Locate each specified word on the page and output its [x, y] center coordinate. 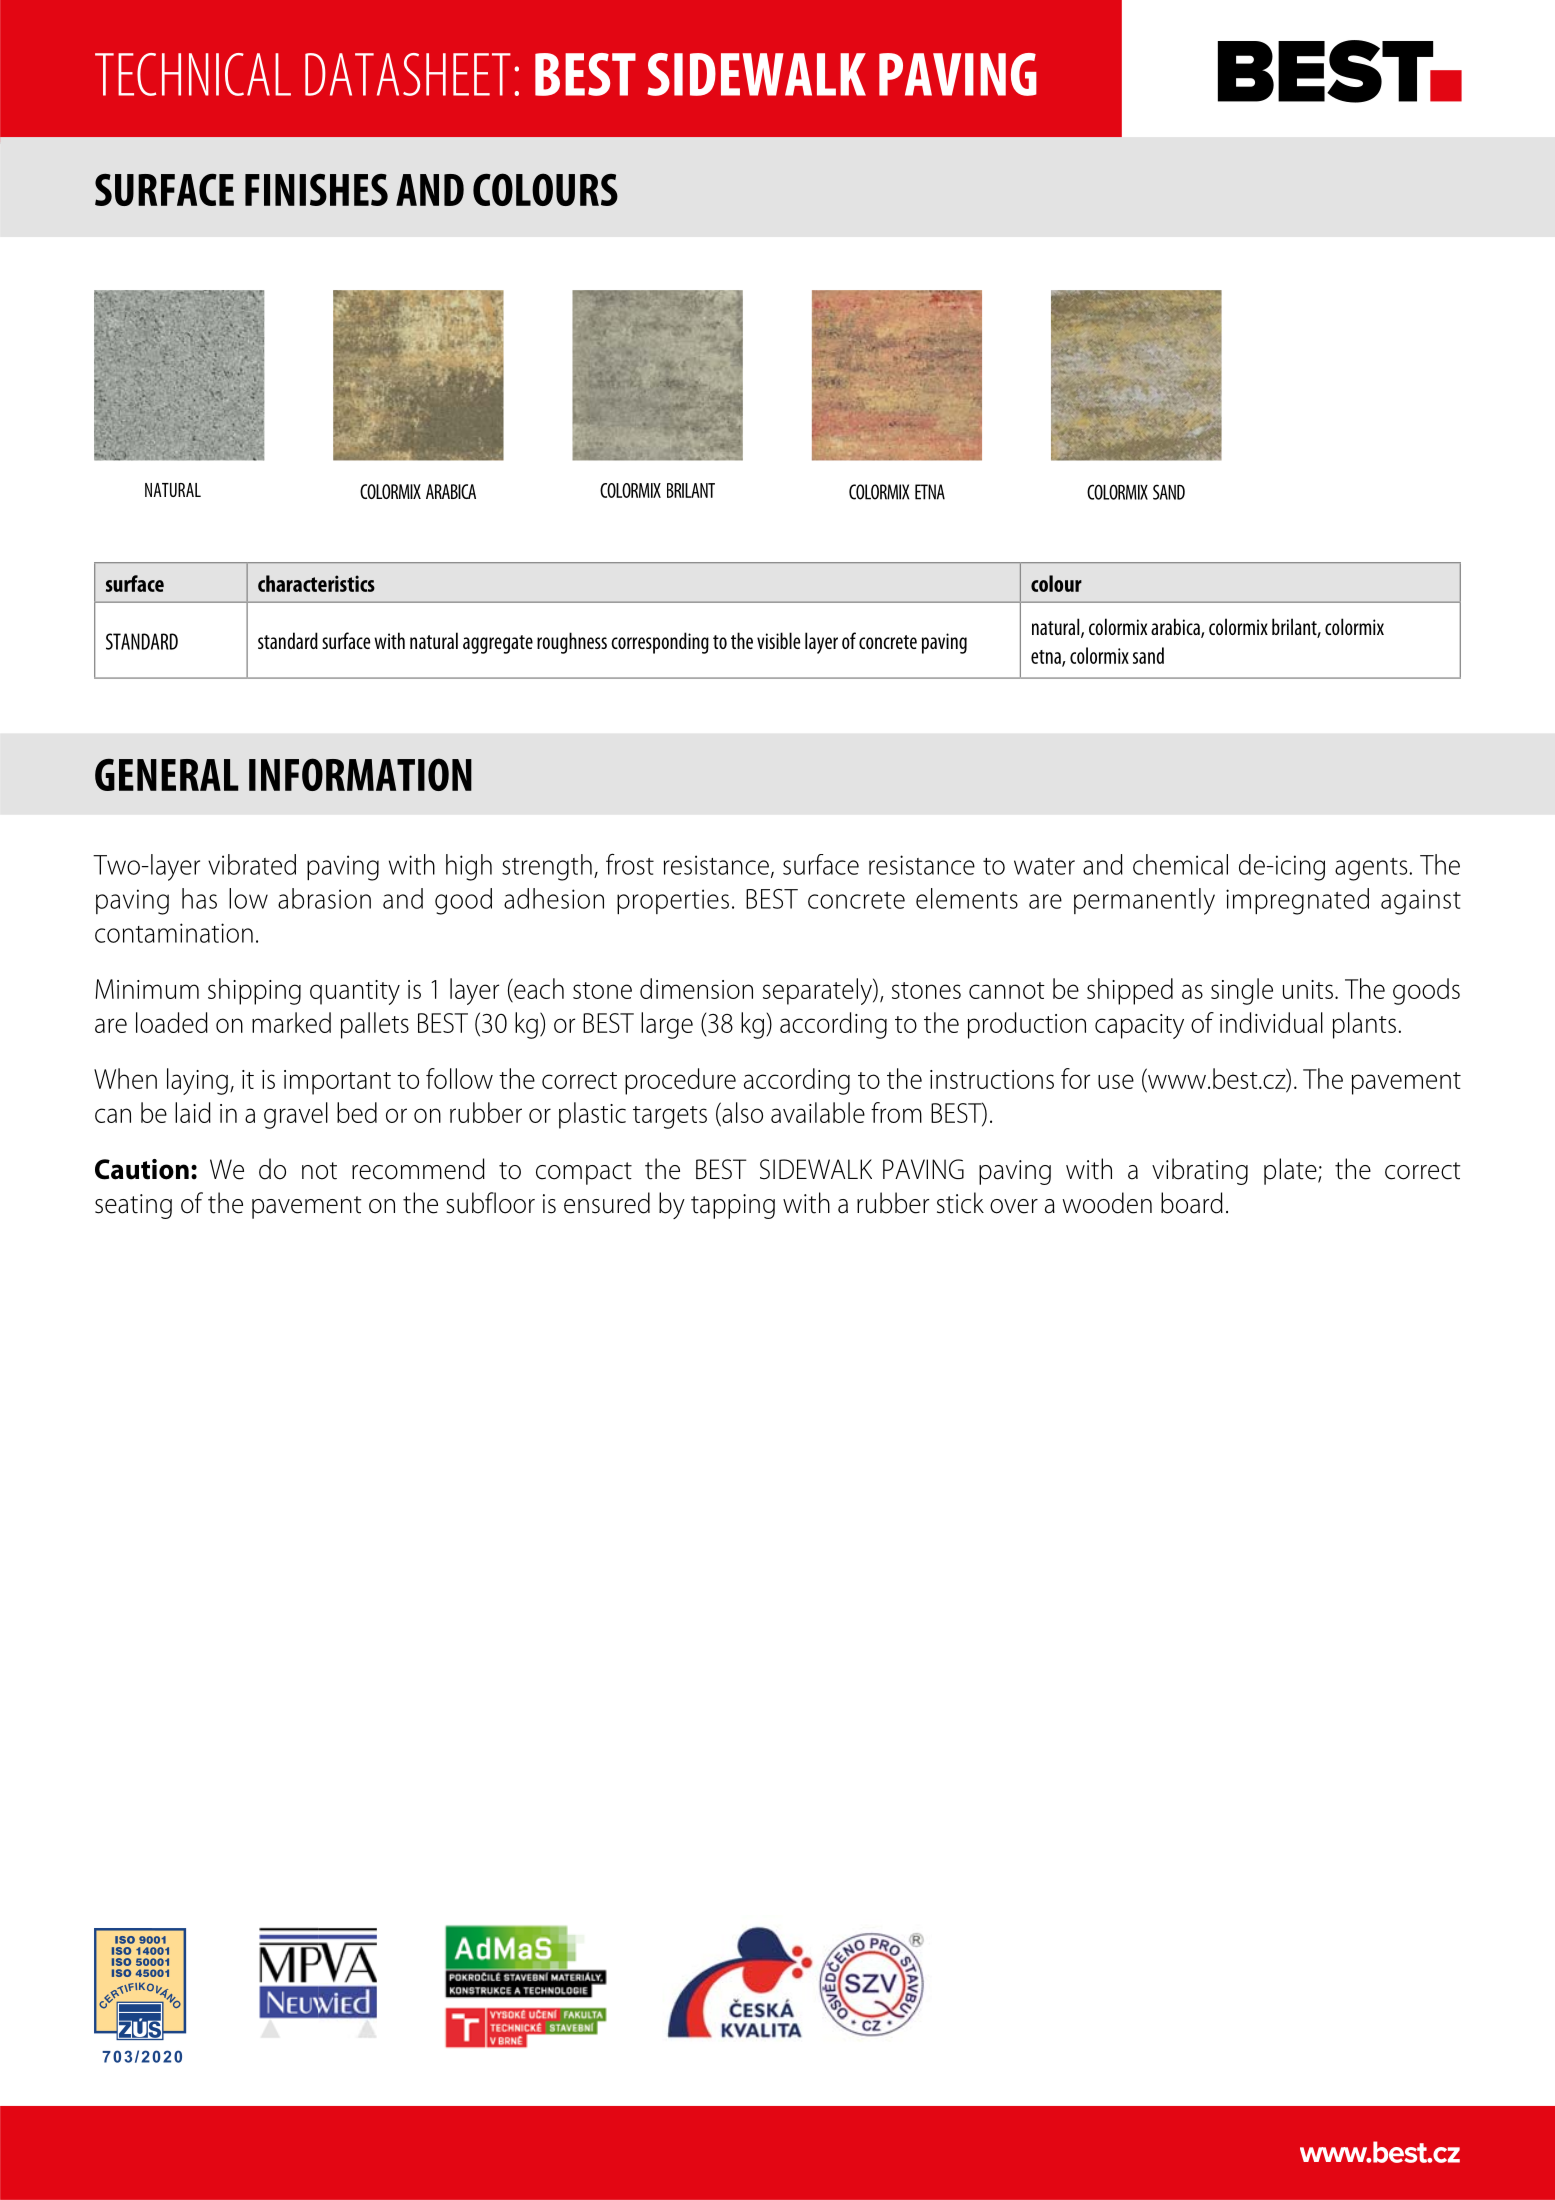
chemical [1180, 864]
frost [630, 864]
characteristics [316, 583]
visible [778, 640]
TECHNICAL [193, 74]
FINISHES [316, 190]
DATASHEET [408, 74]
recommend [418, 1169]
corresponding [660, 643]
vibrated [252, 864]
